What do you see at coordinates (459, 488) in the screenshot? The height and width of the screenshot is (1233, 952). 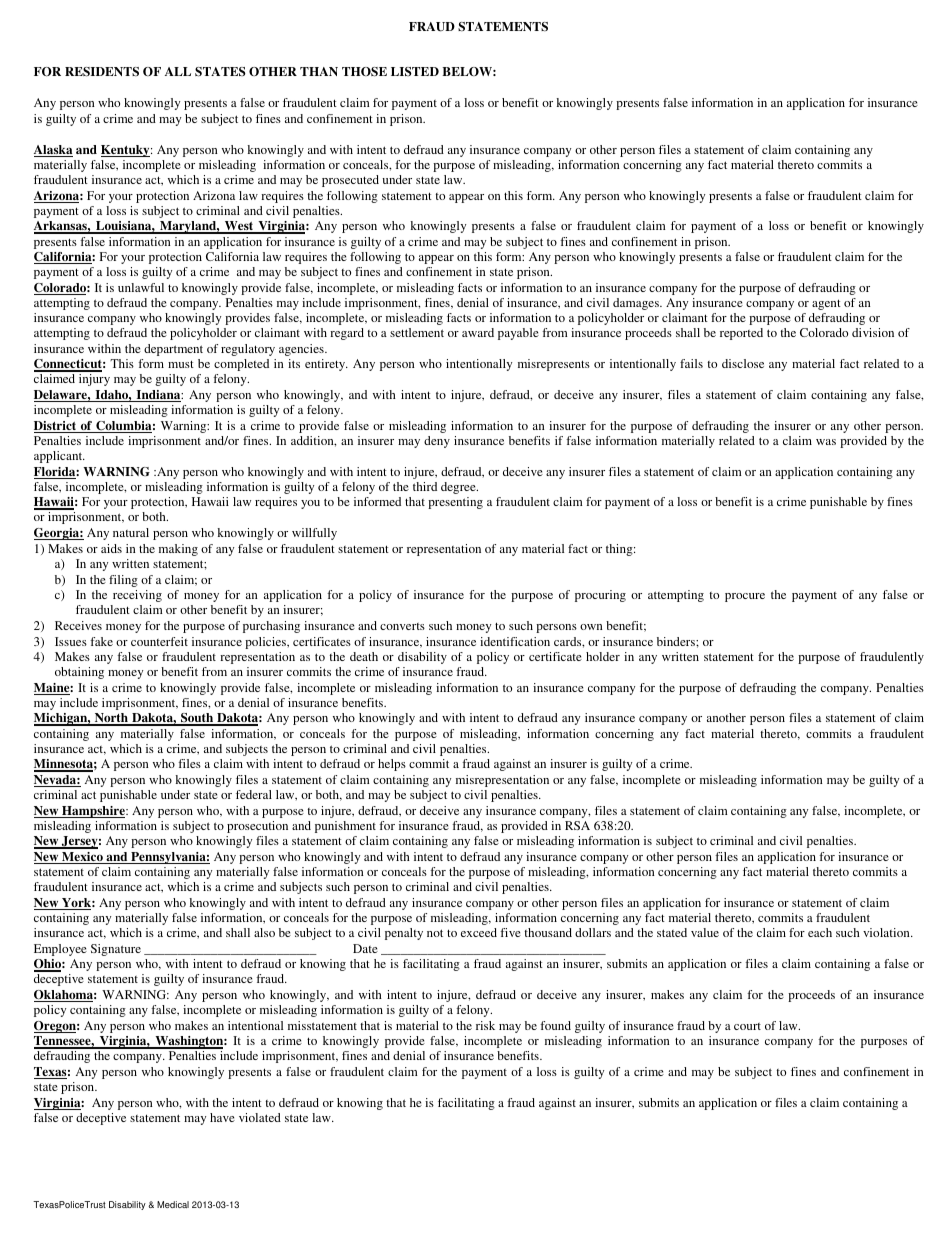 I see `degree` at bounding box center [459, 488].
